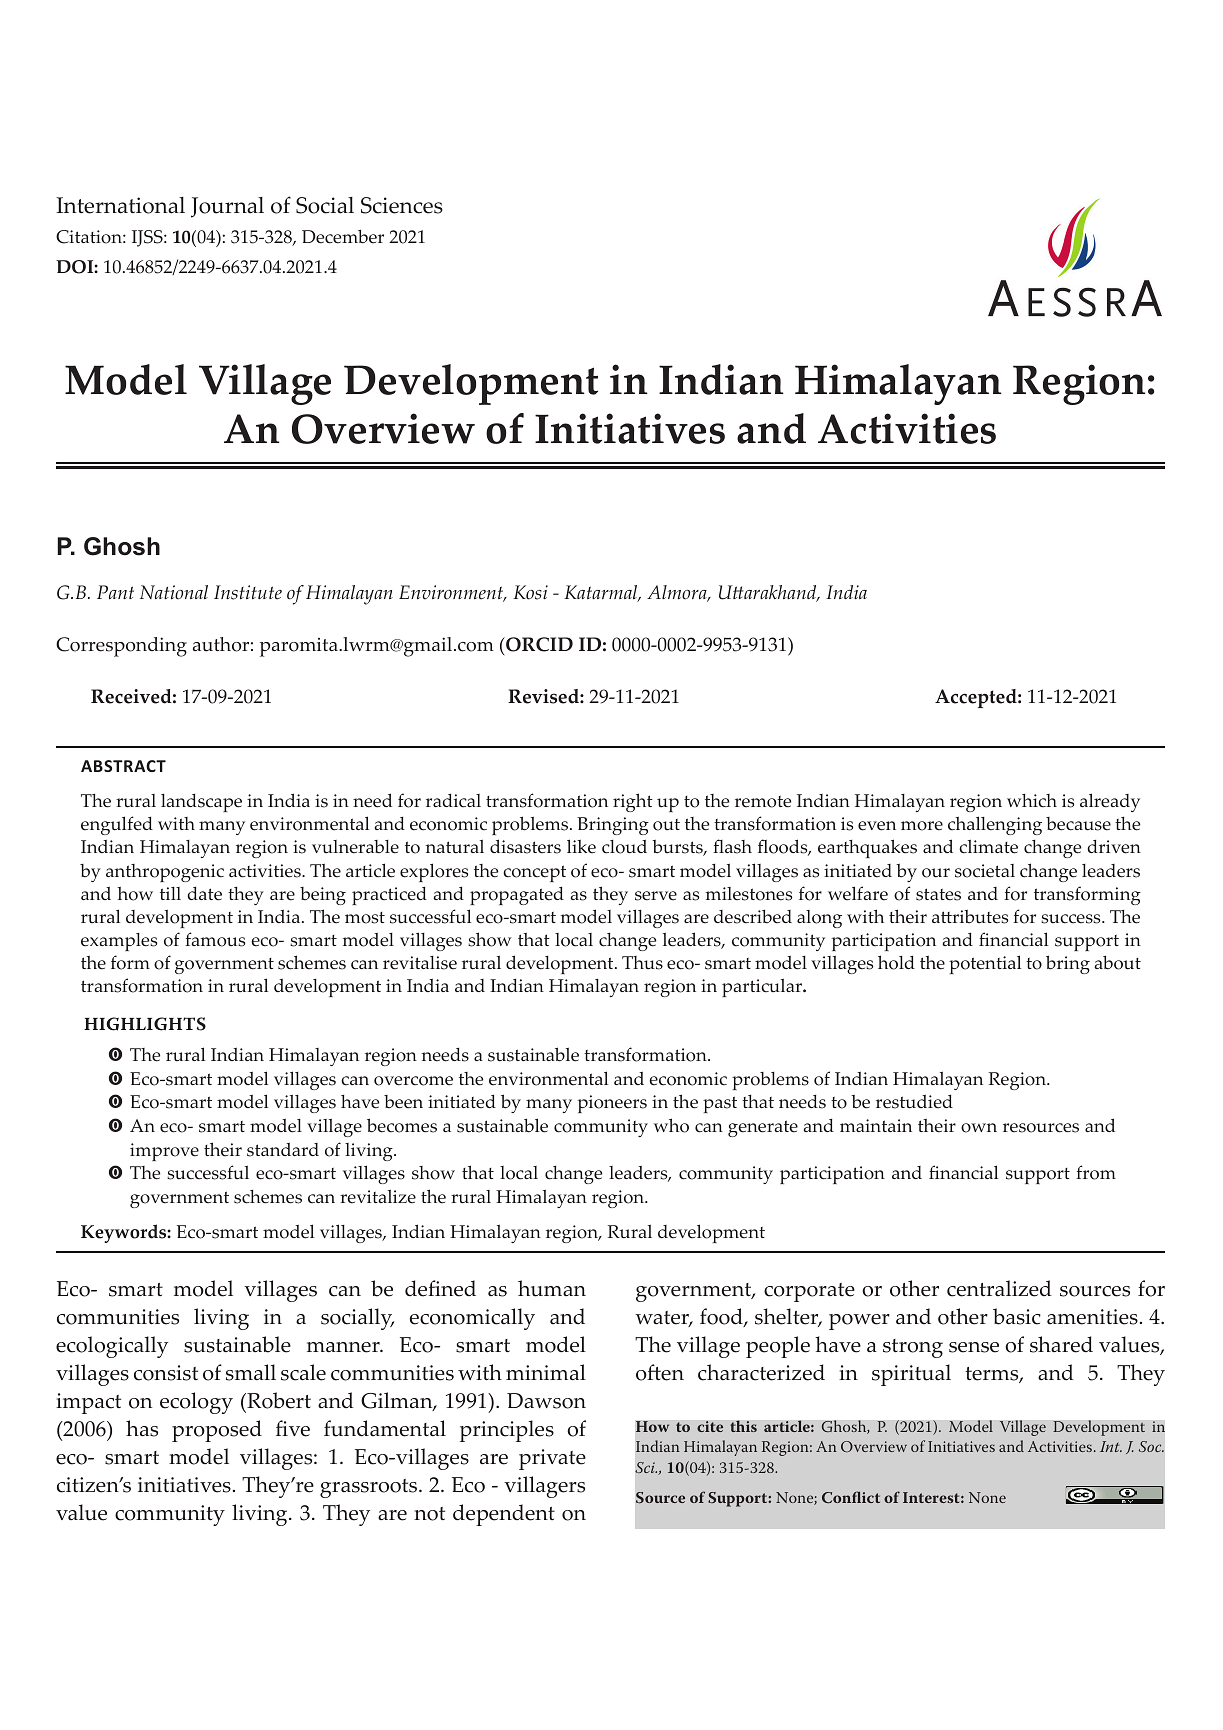 The height and width of the screenshot is (1730, 1223). I want to click on Journal, so click(227, 207).
